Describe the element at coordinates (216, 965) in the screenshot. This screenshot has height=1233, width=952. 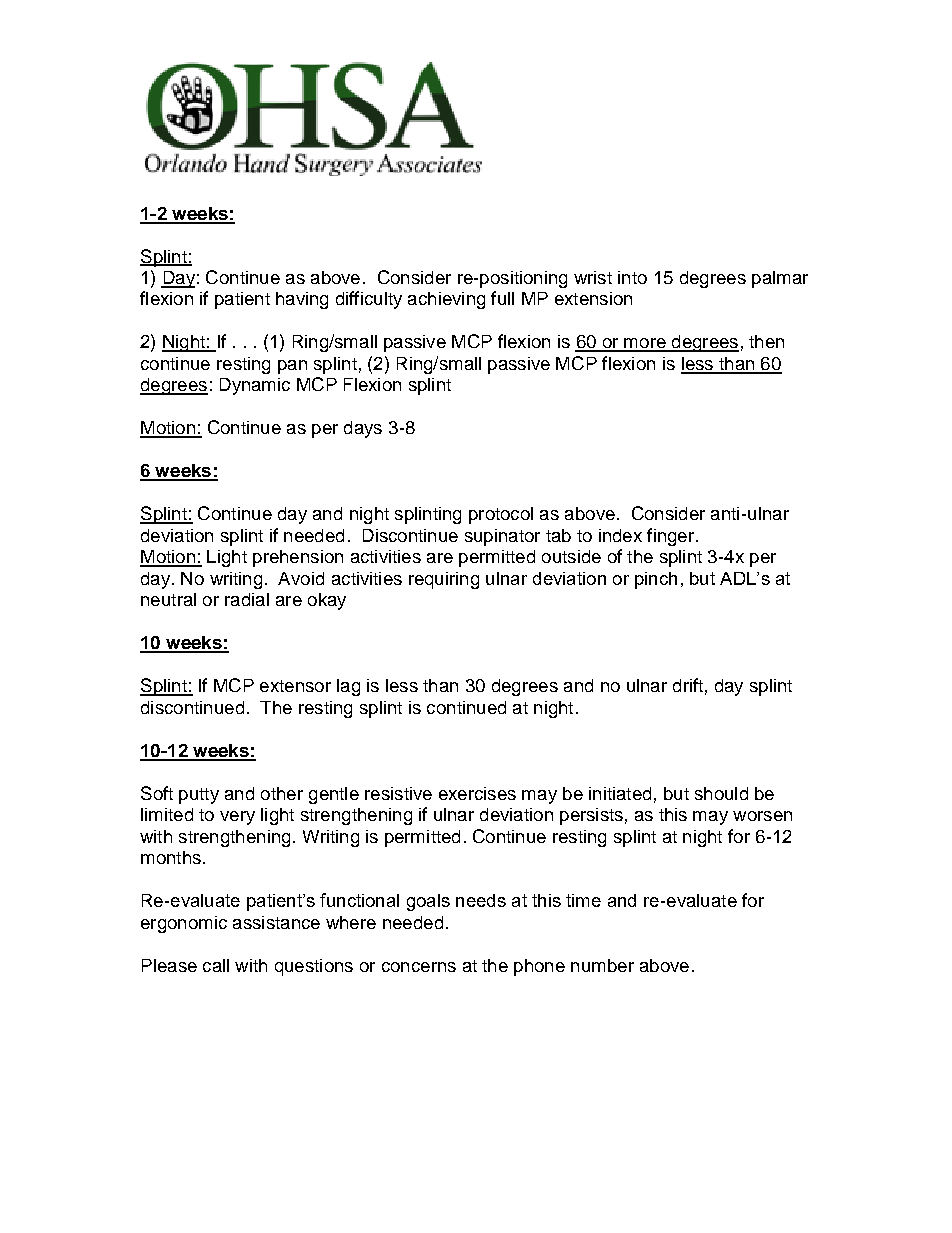
I see `call` at that location.
